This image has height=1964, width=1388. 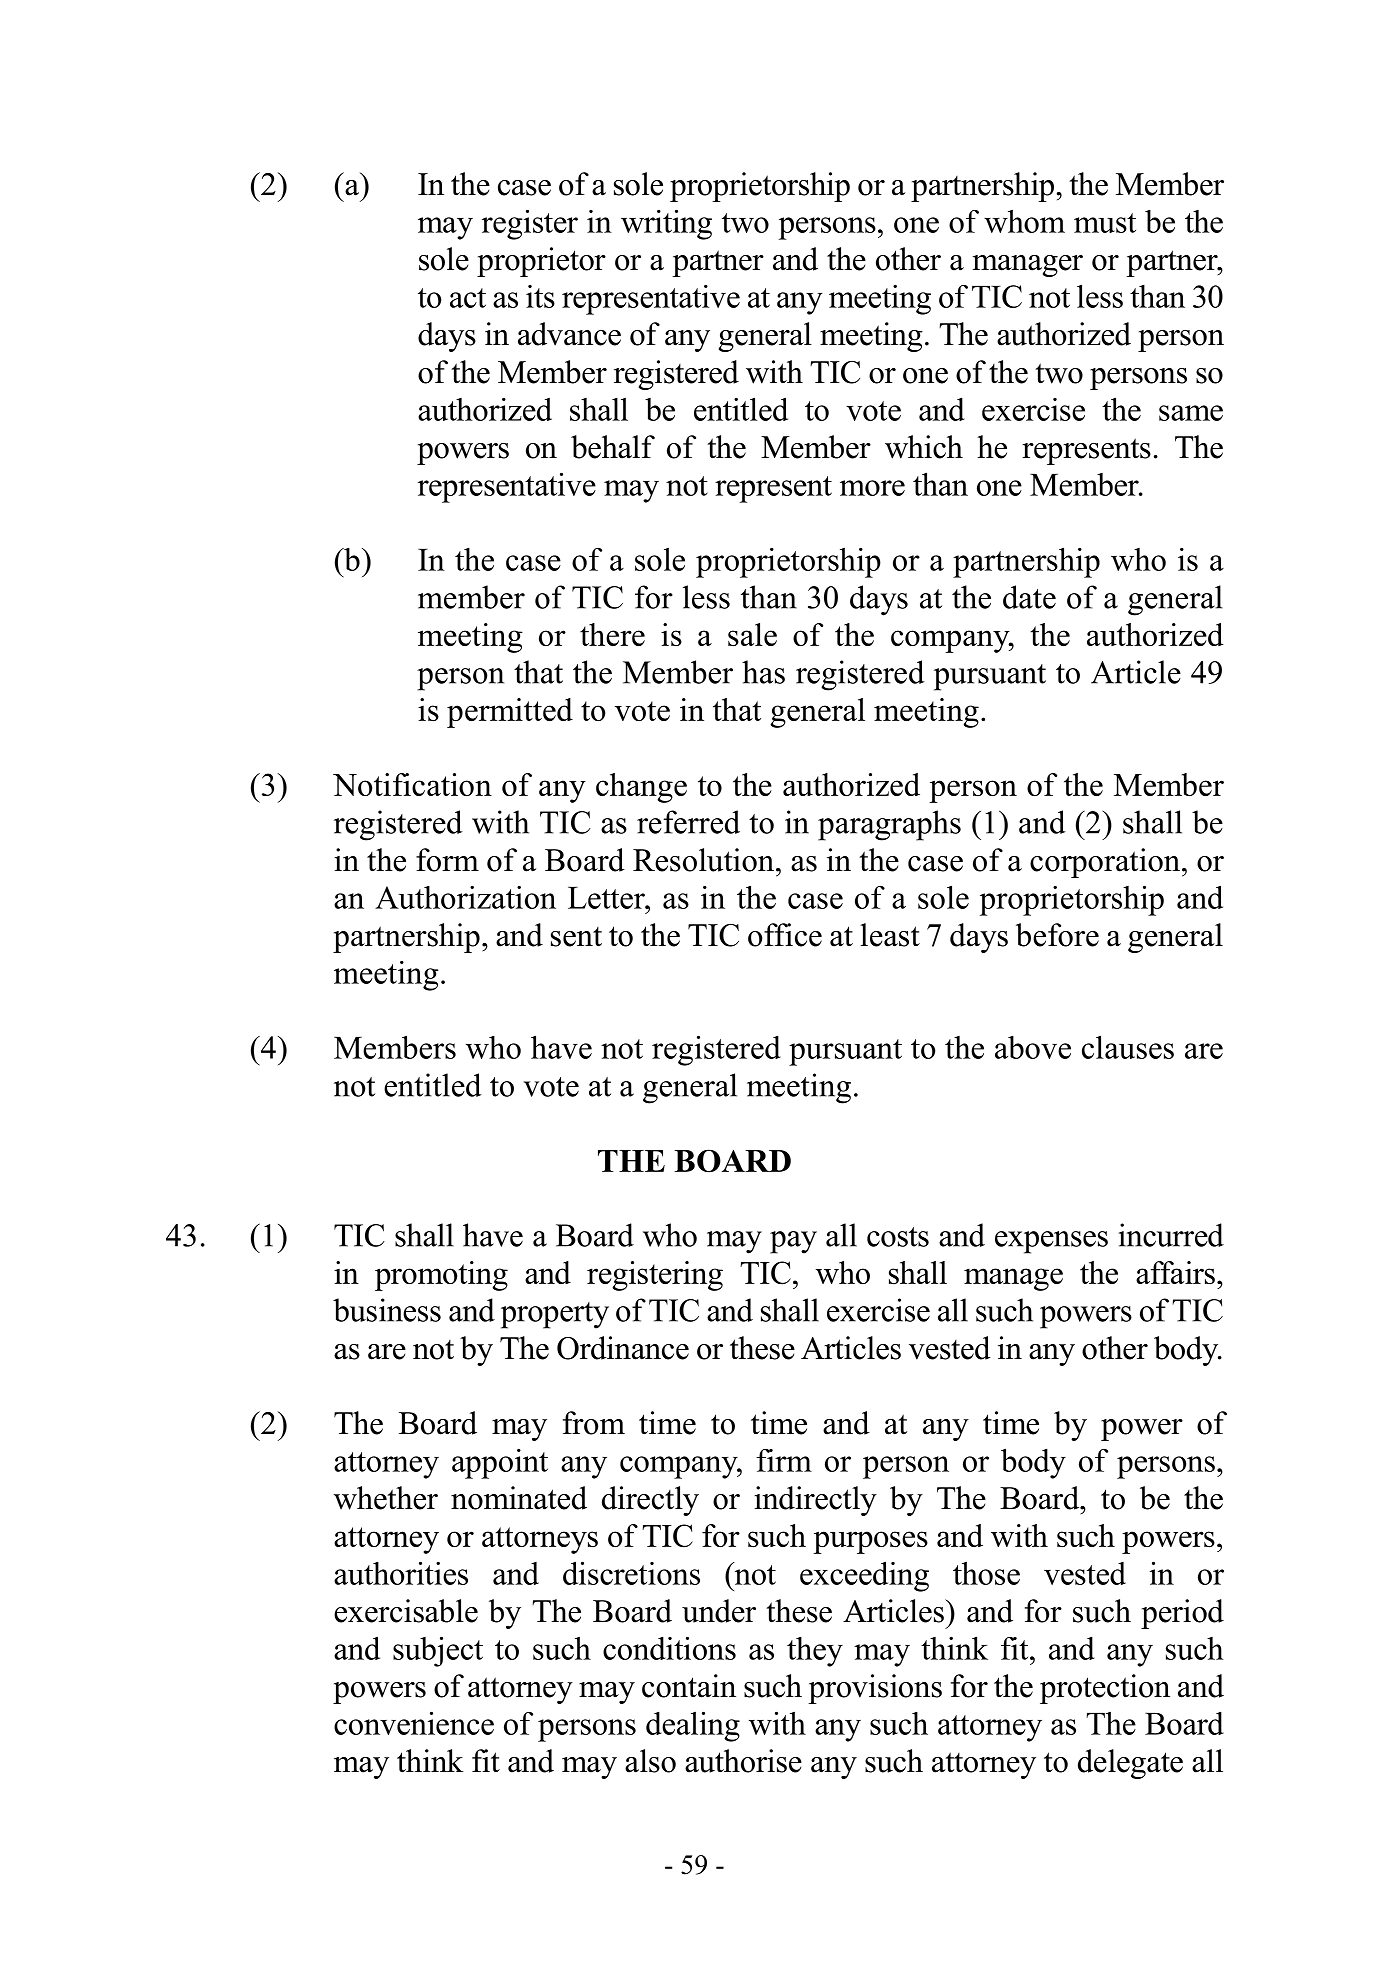 I want to click on Authorization, so click(x=465, y=897).
